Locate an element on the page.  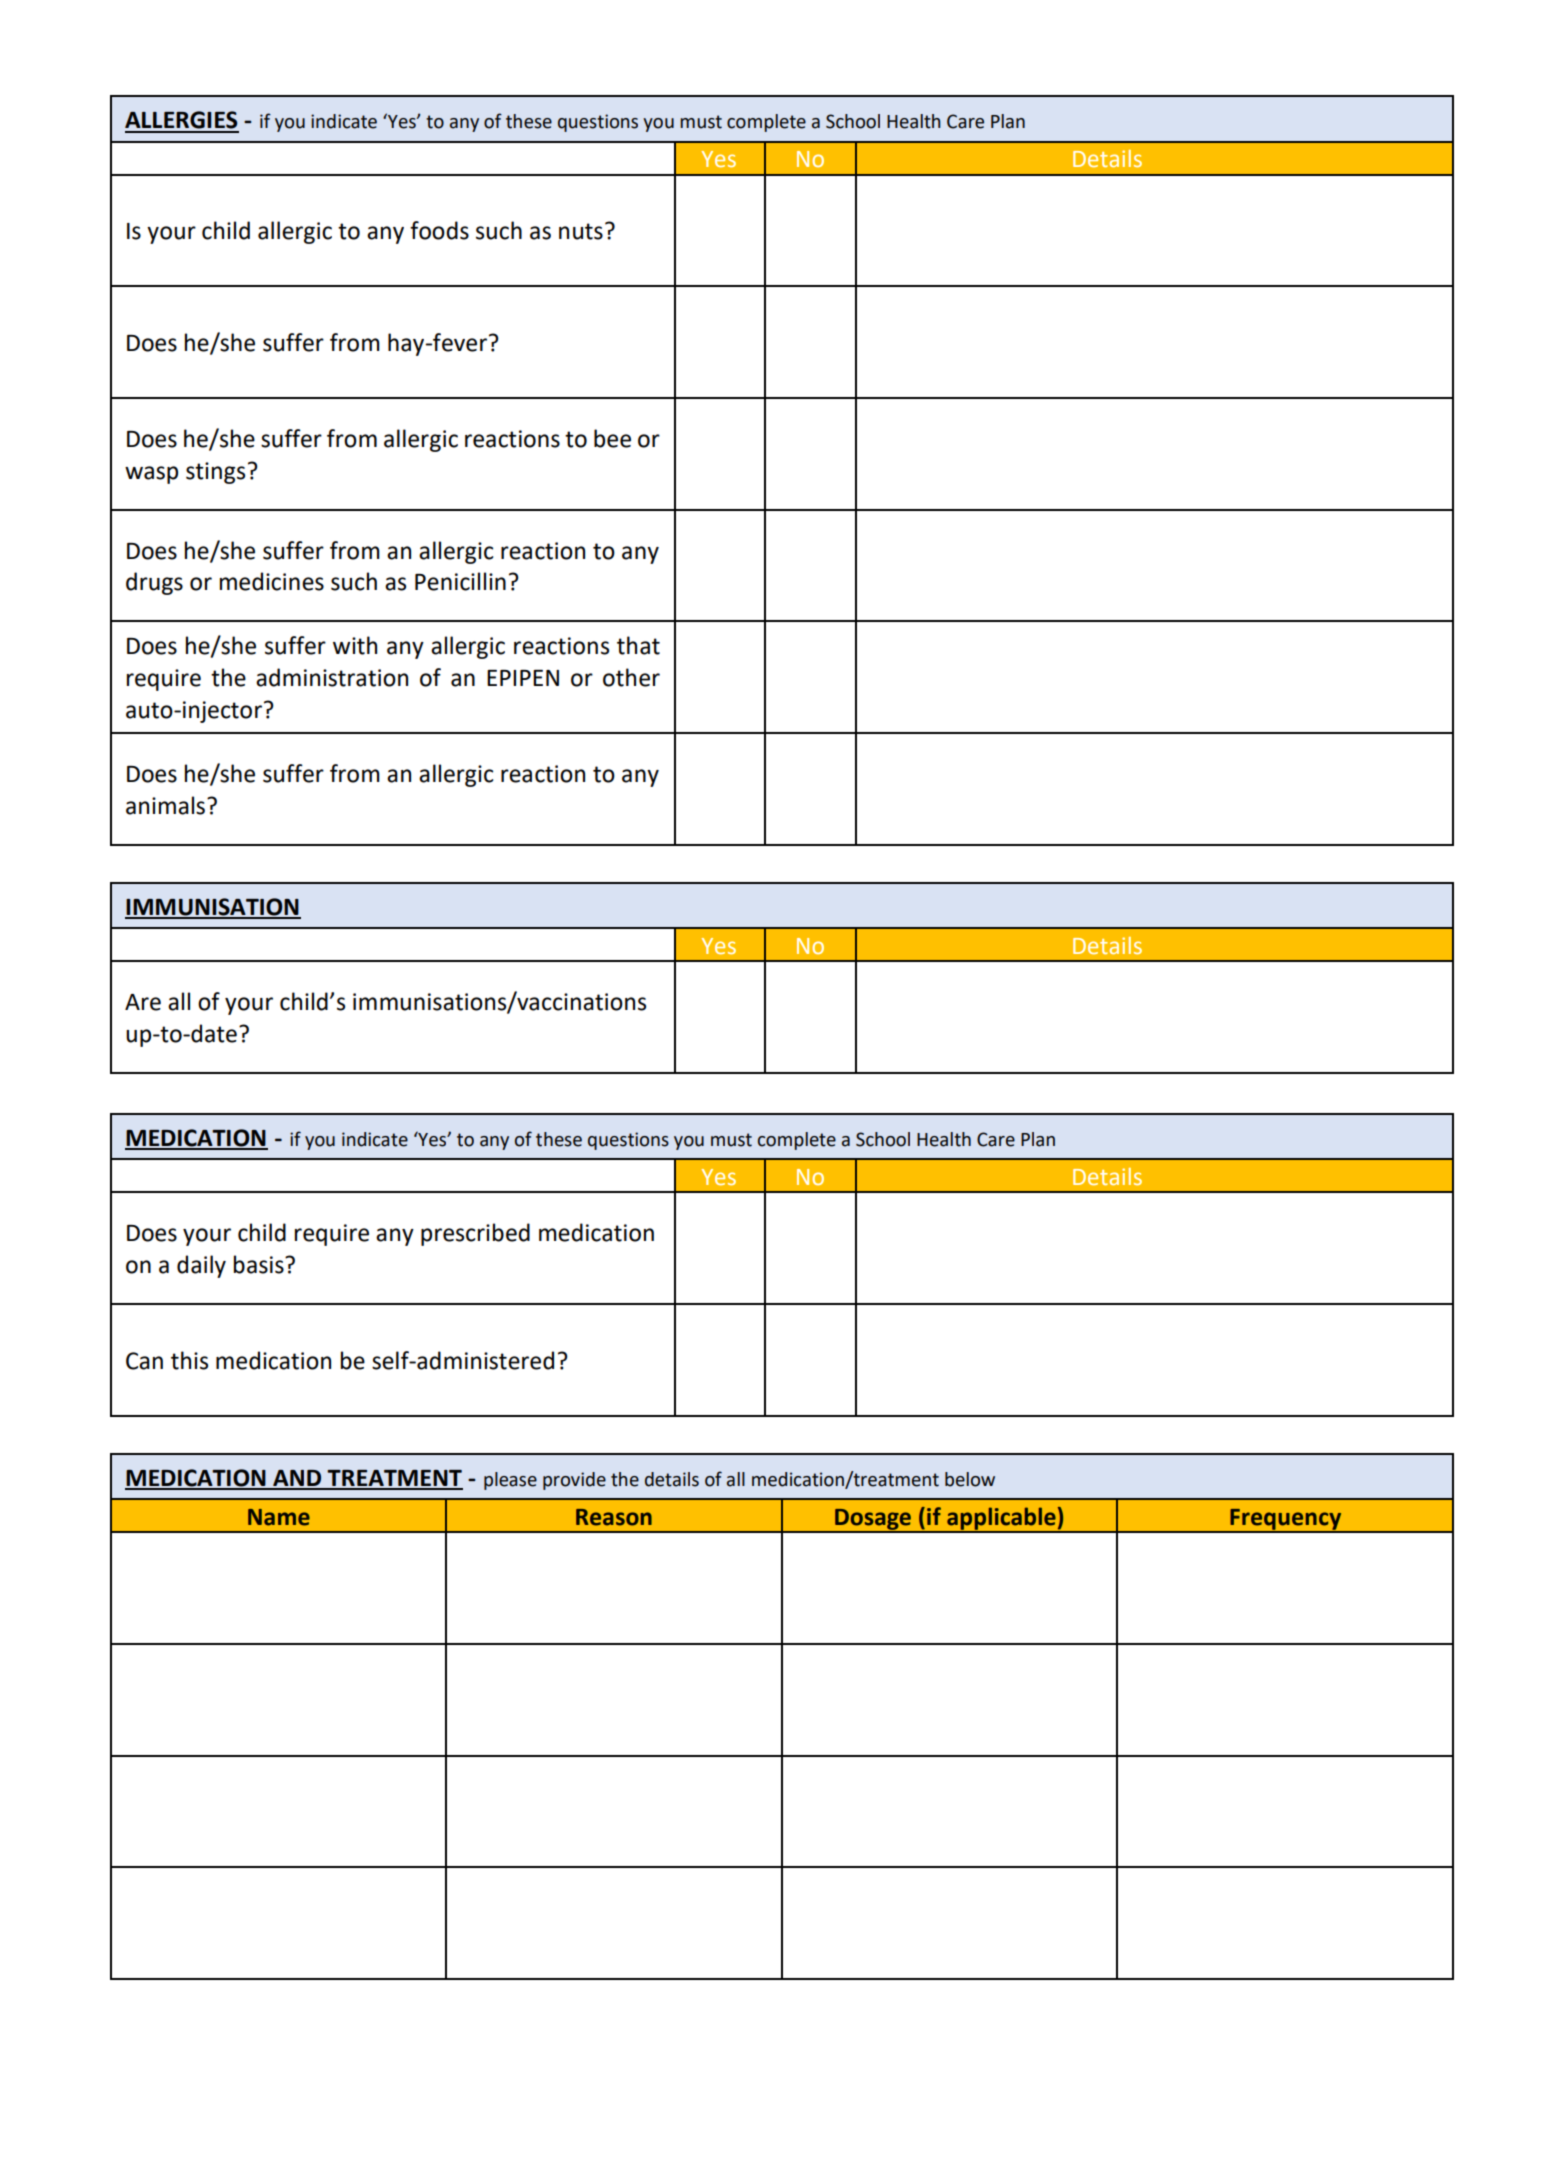
nuts is located at coordinates (581, 231).
